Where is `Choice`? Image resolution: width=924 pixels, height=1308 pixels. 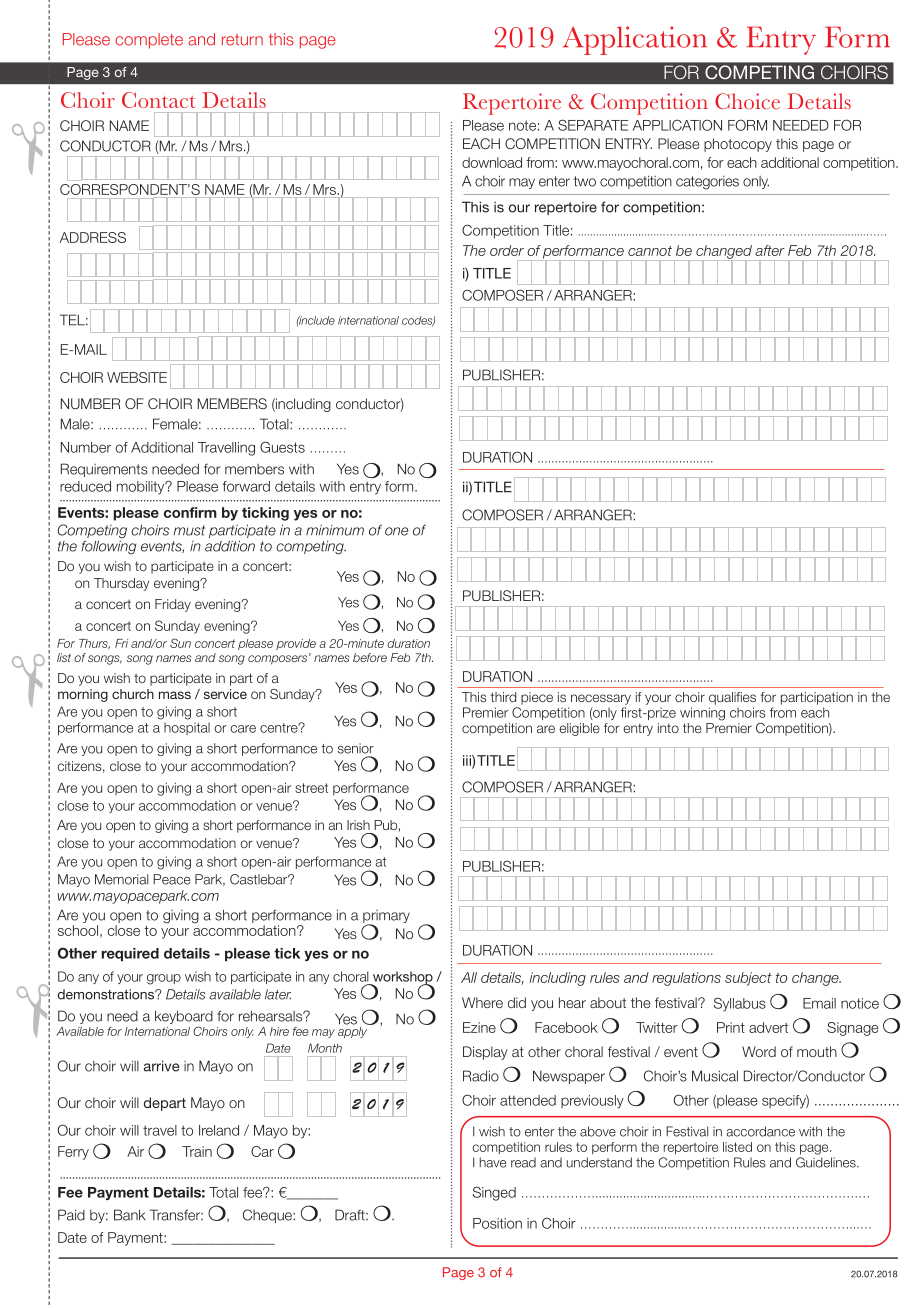
Choice is located at coordinates (747, 101).
